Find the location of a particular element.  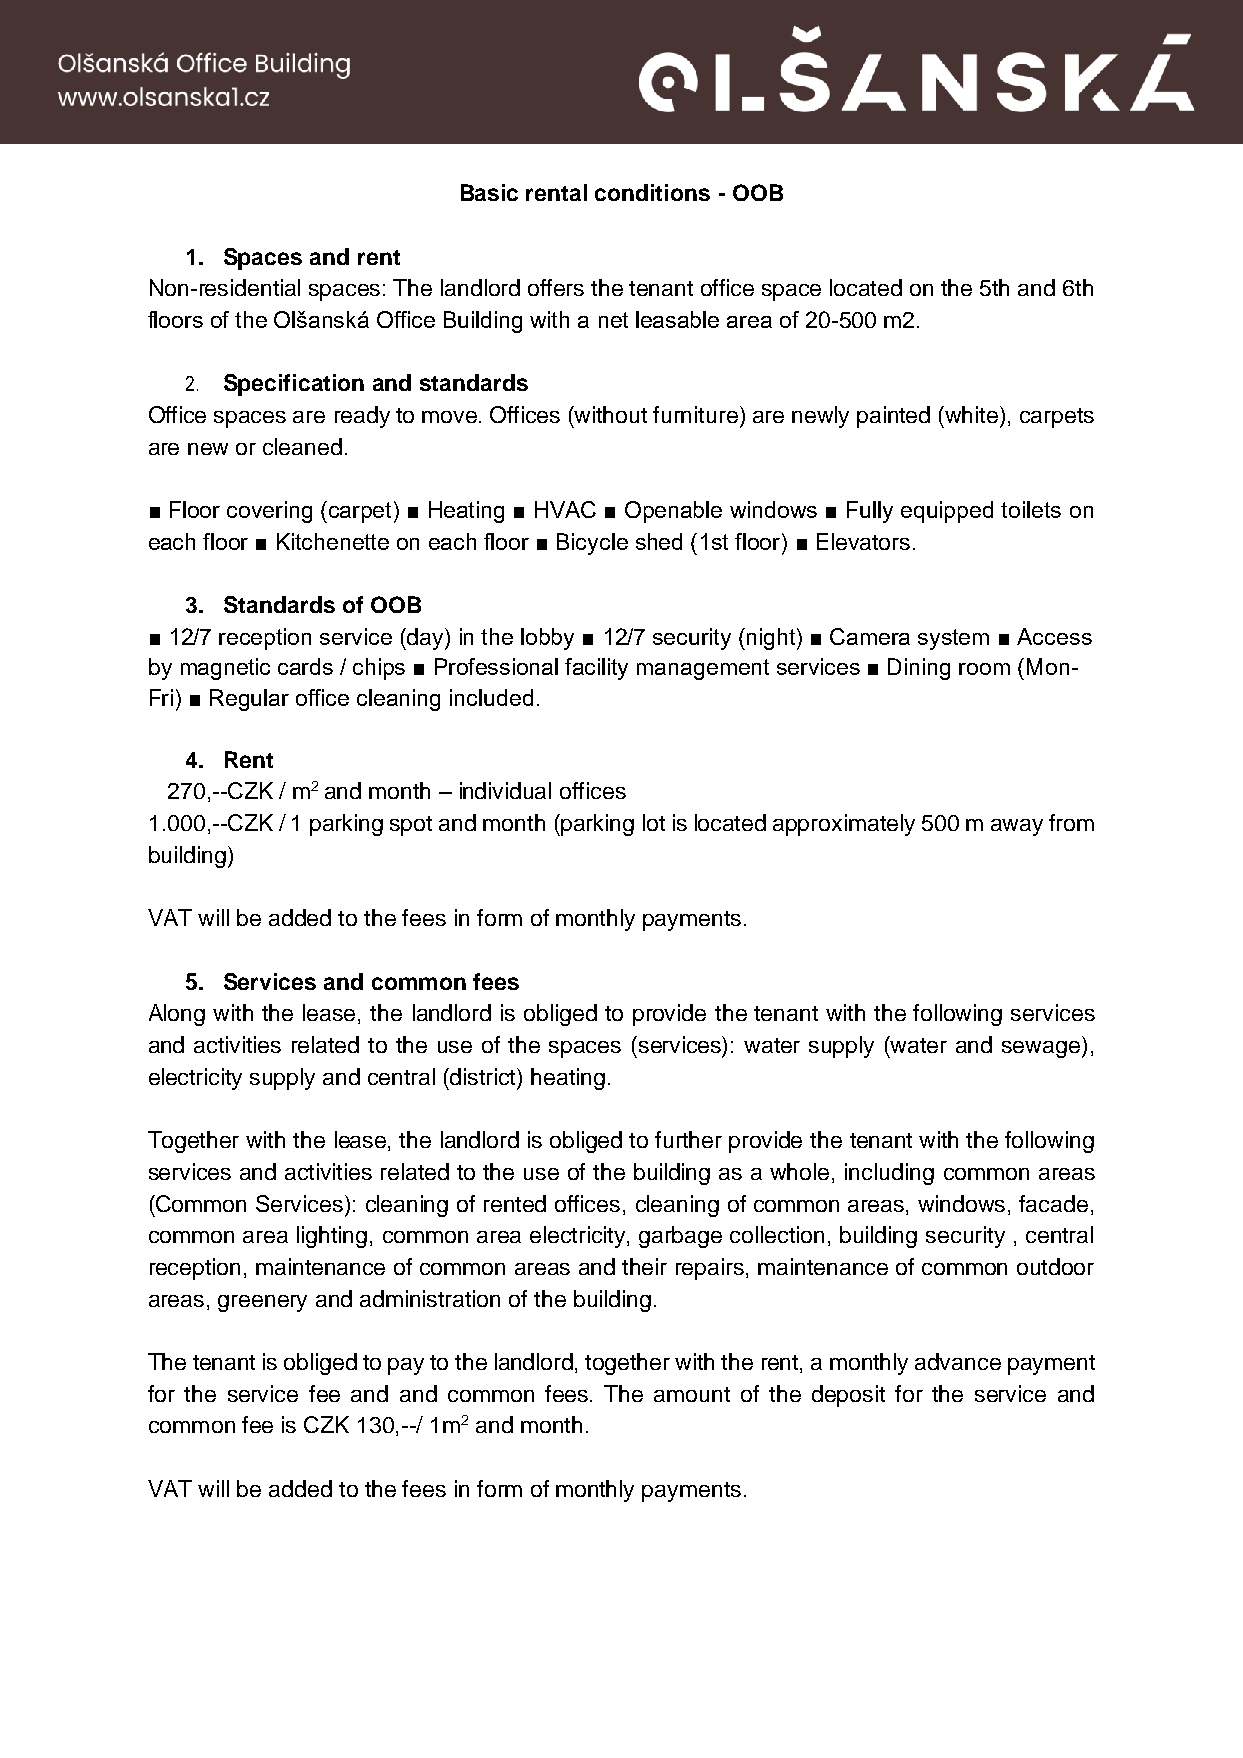

amount is located at coordinates (692, 1394).
